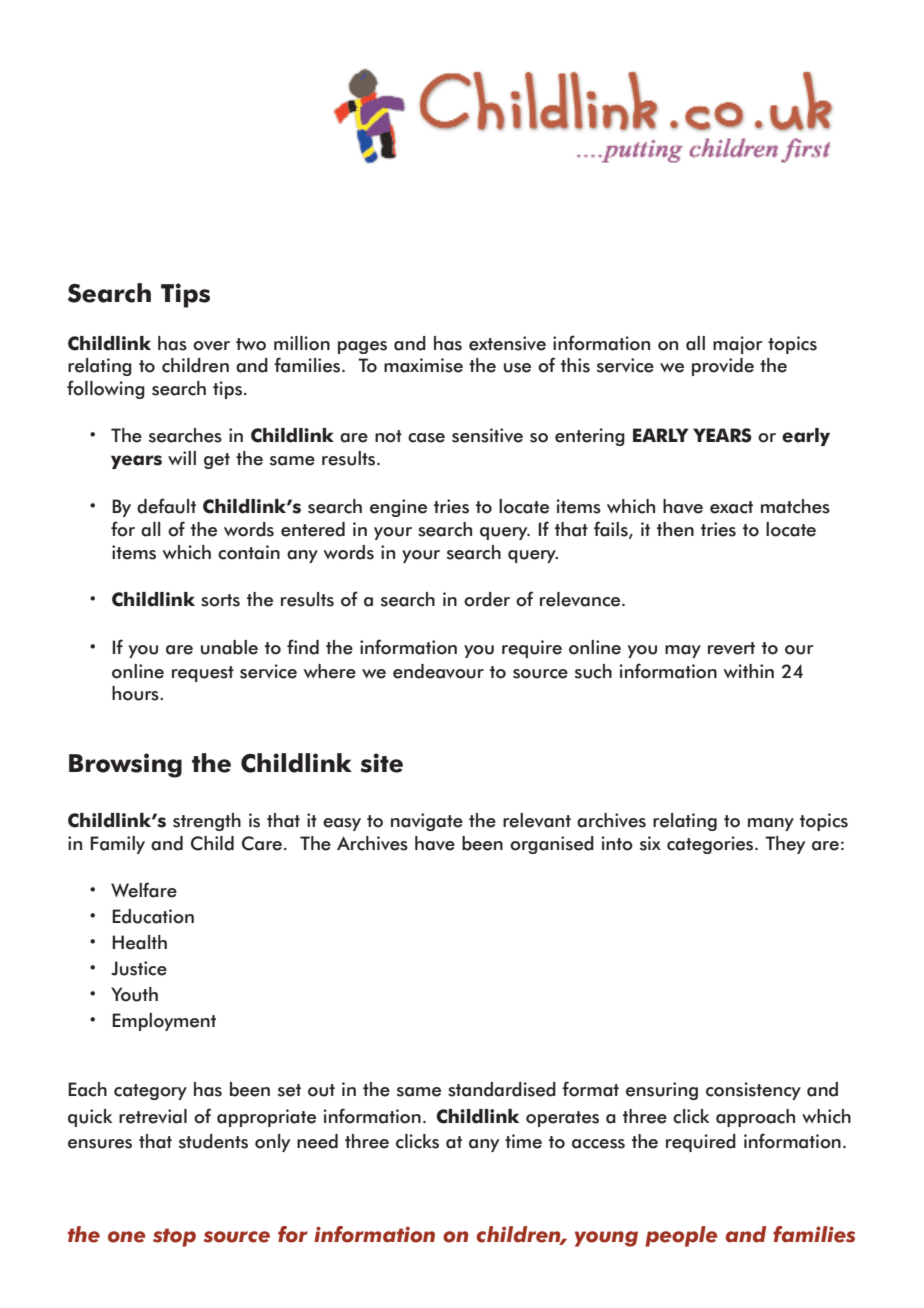  What do you see at coordinates (174, 1237) in the document?
I see `stop` at bounding box center [174, 1237].
